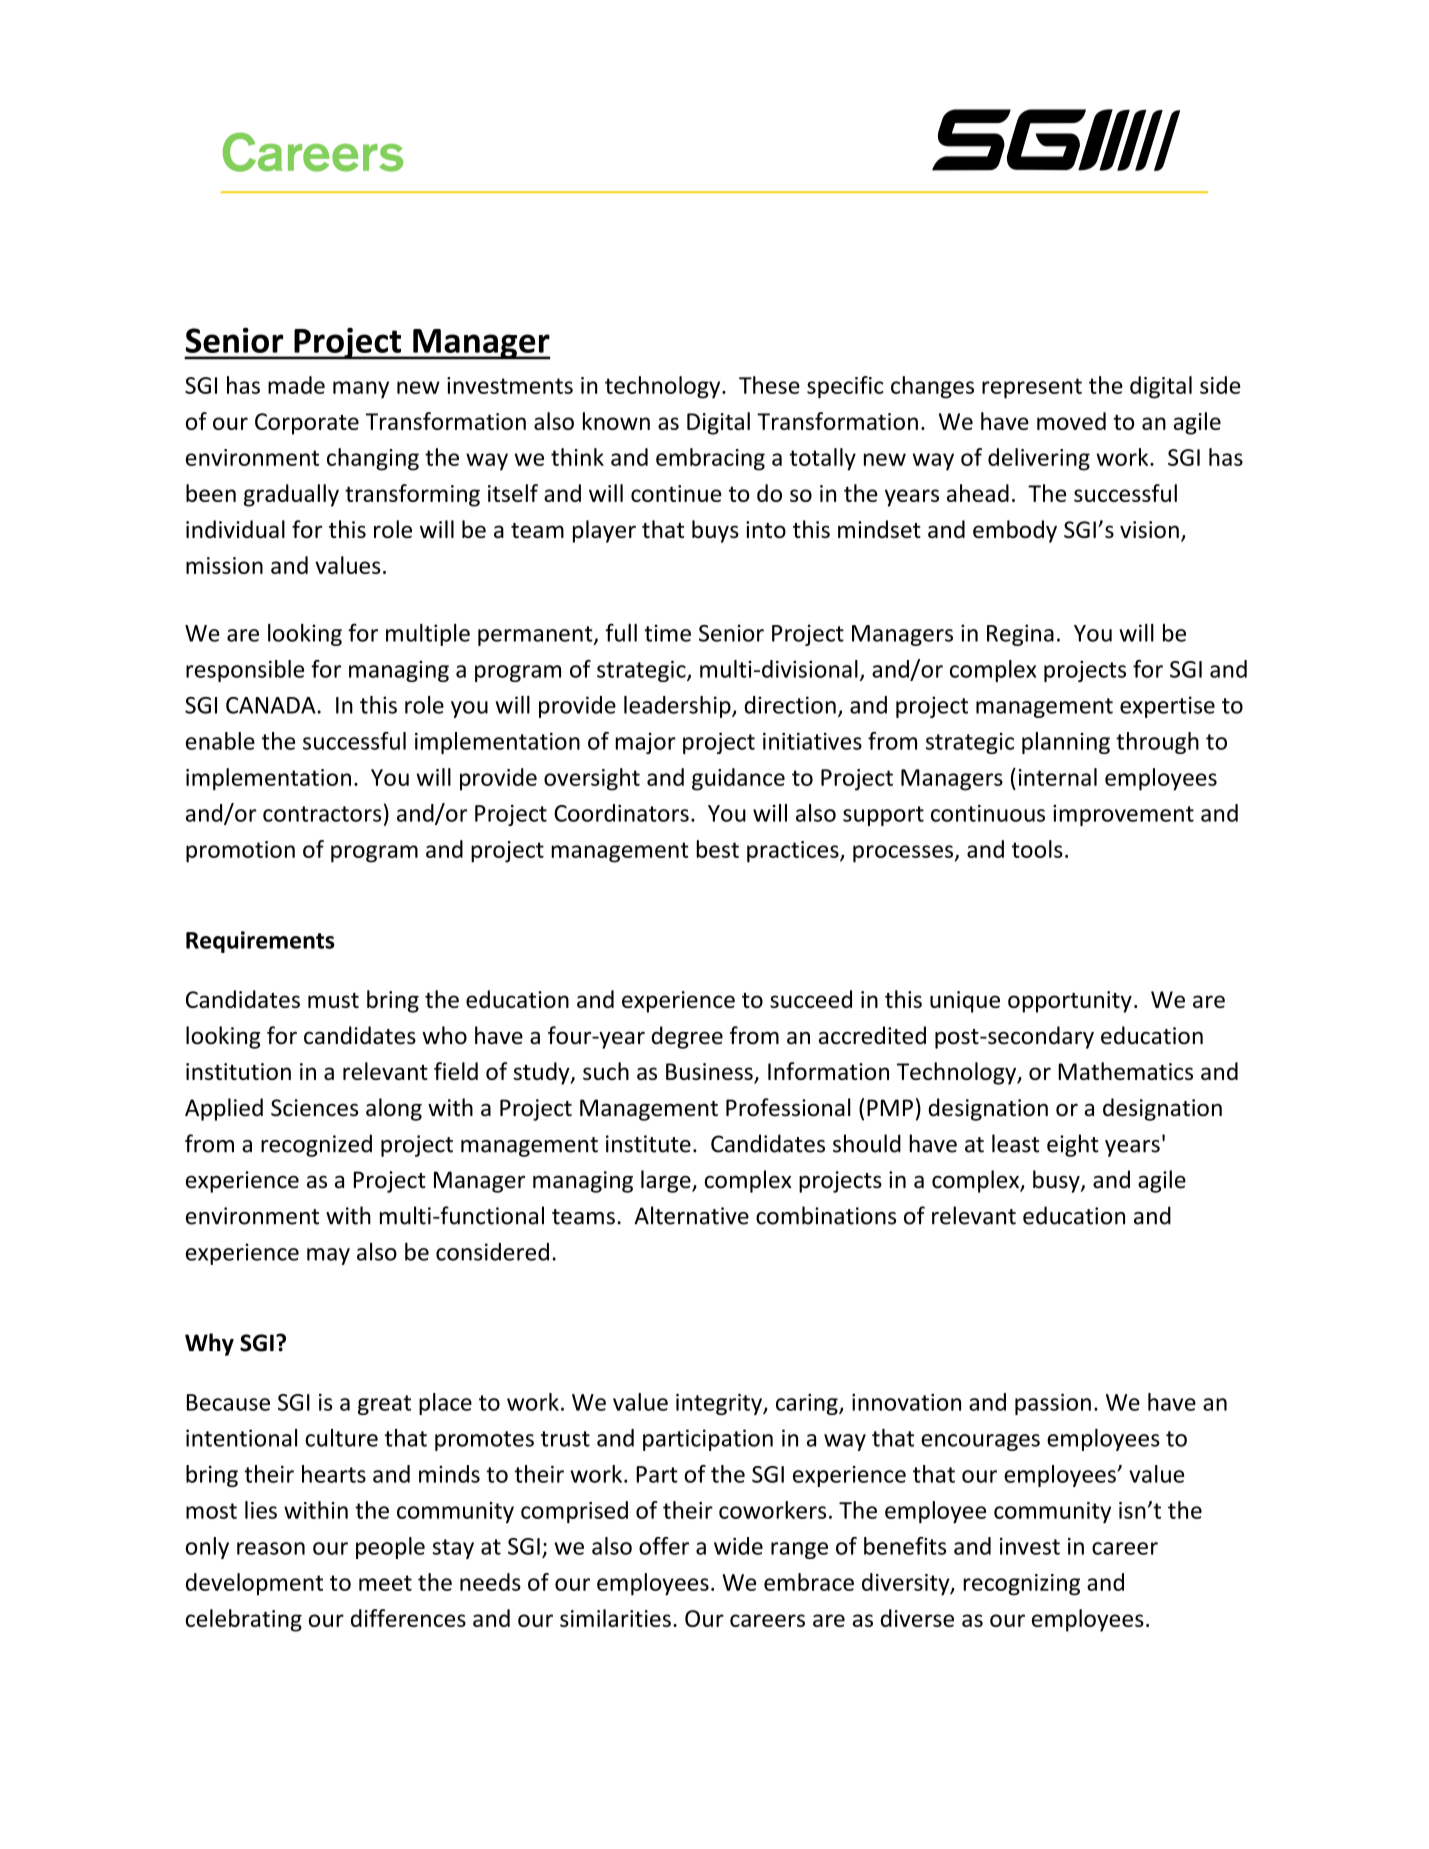 This screenshot has width=1429, height=1849. What do you see at coordinates (1070, 1002) in the screenshot?
I see `opportunity` at bounding box center [1070, 1002].
